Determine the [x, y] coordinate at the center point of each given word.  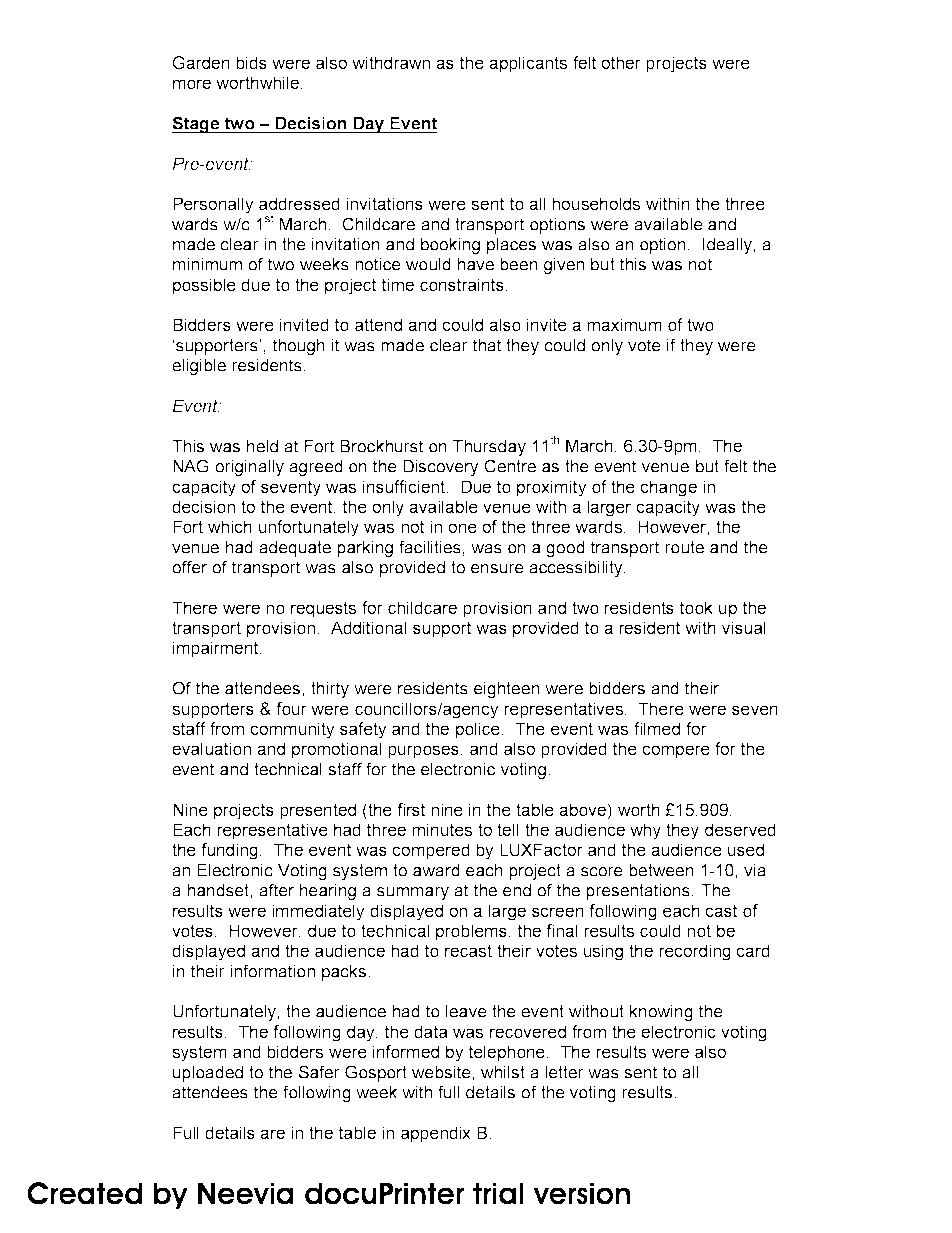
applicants [528, 64]
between [661, 870]
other [621, 62]
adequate [295, 549]
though [299, 347]
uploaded [208, 1074]
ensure [497, 569]
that [487, 345]
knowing [661, 1013]
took [696, 607]
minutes [442, 829]
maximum [624, 324]
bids [251, 62]
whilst [503, 1072]
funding [230, 851]
